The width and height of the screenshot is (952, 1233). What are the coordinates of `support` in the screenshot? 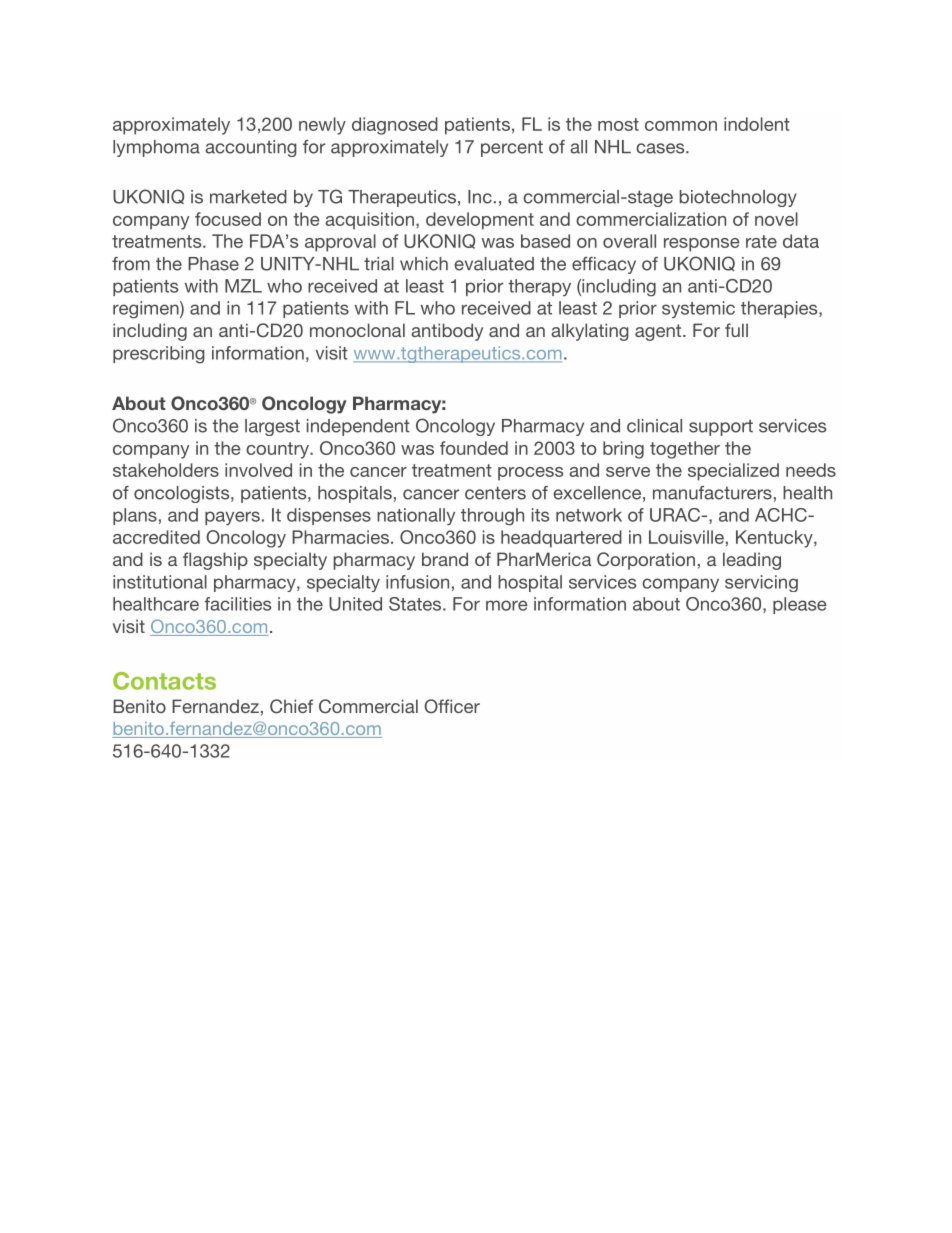 It's located at (721, 427).
